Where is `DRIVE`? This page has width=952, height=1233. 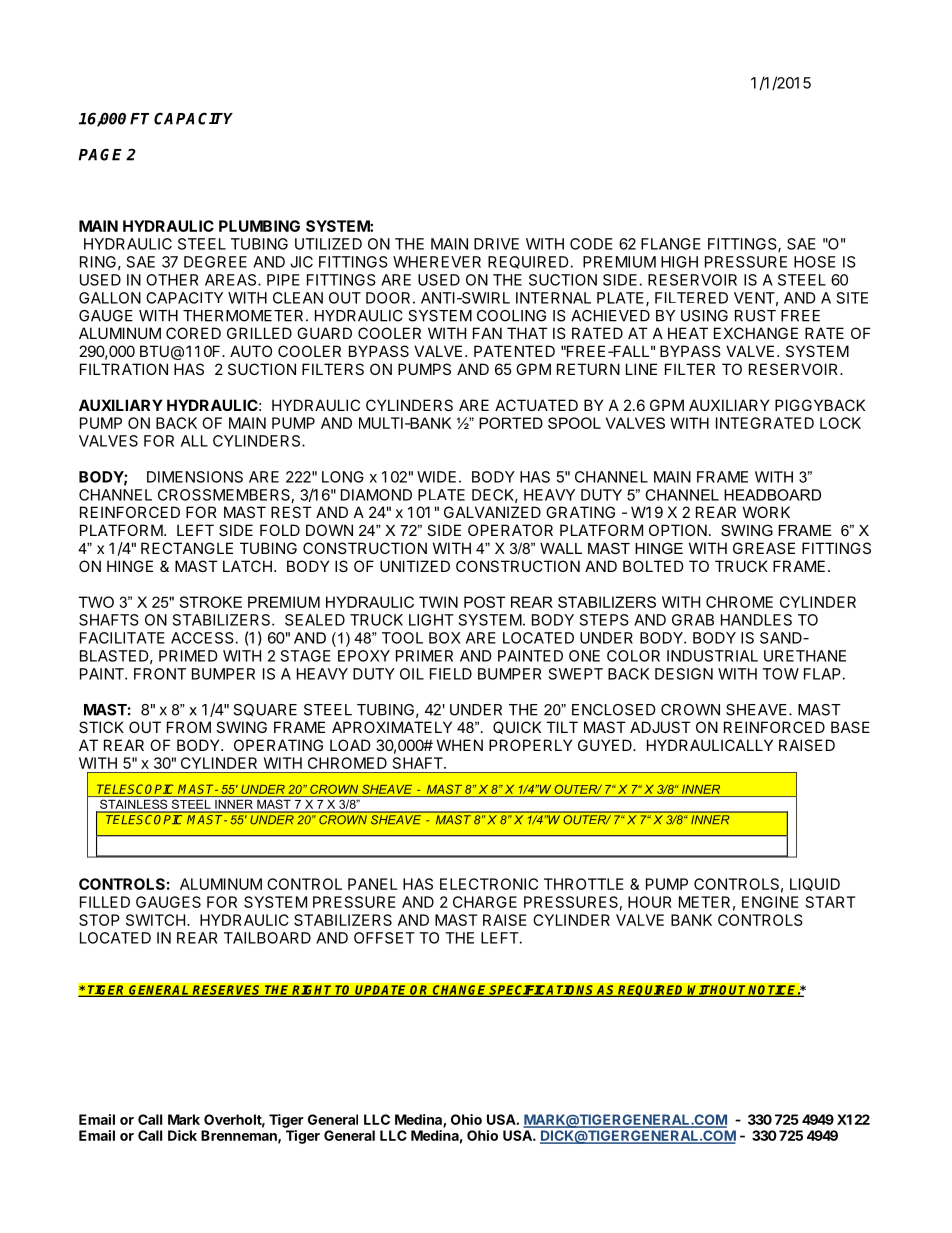
DRIVE is located at coordinates (496, 244).
